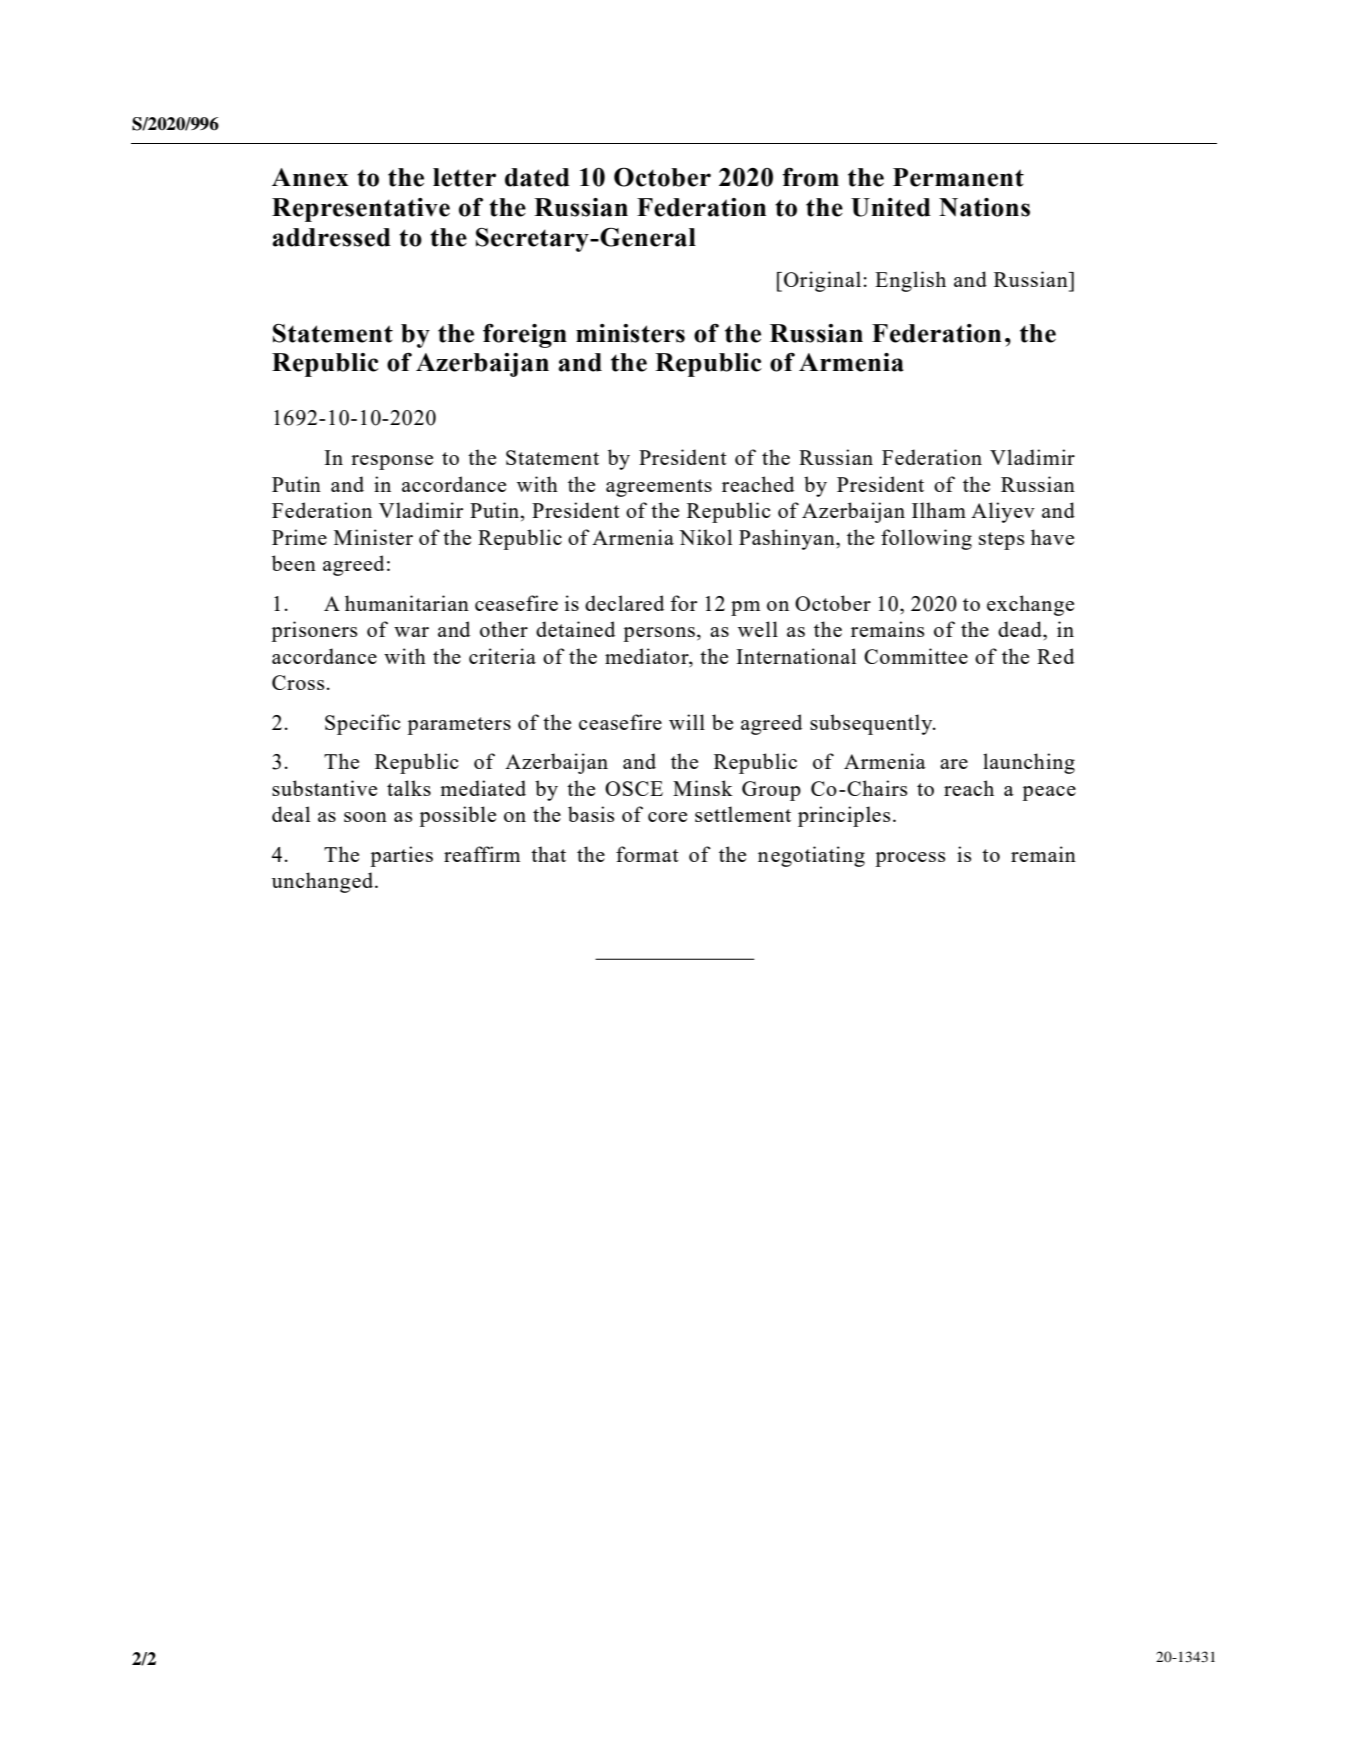  I want to click on parties, so click(401, 856).
